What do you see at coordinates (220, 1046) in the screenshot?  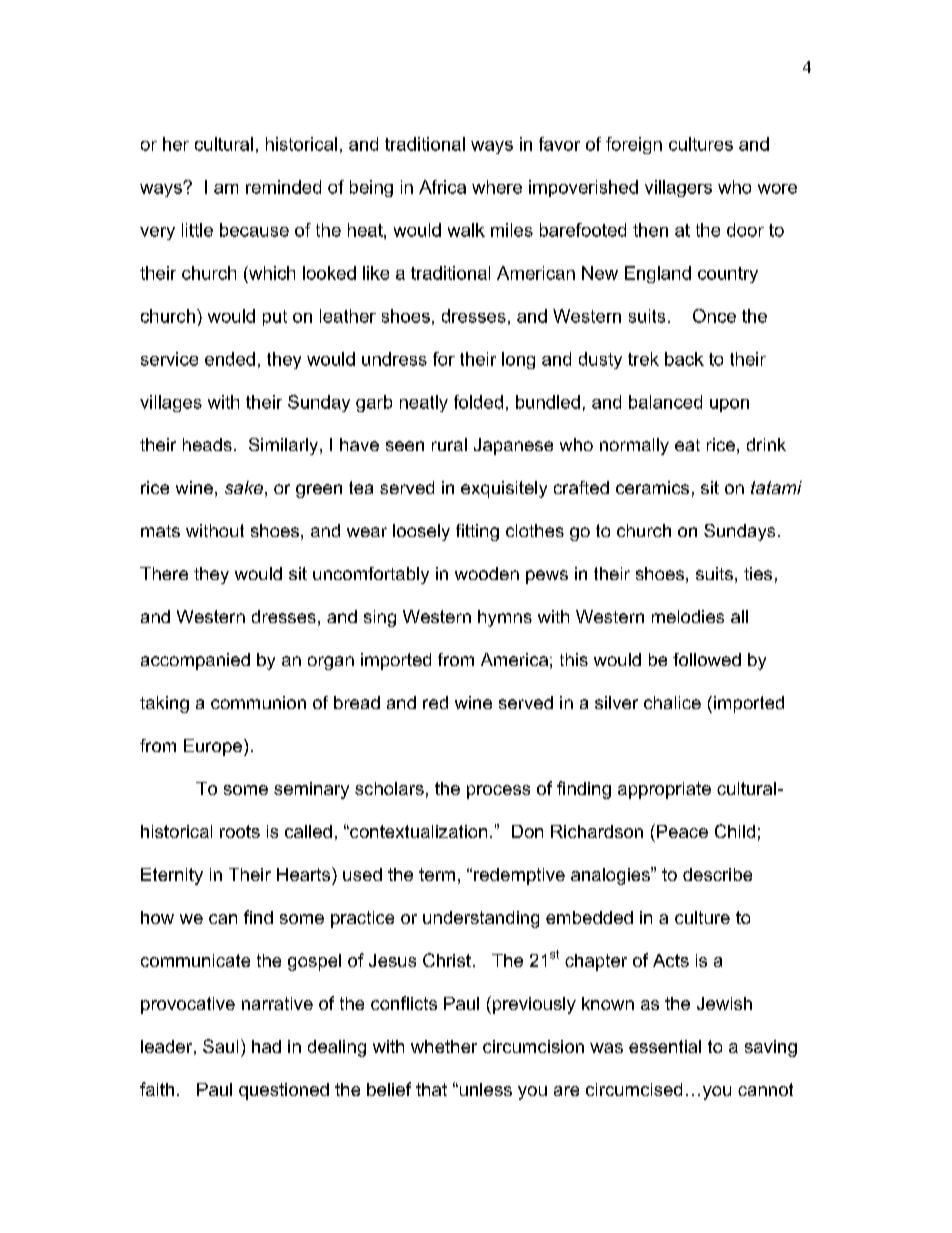 I see `Saul` at bounding box center [220, 1046].
